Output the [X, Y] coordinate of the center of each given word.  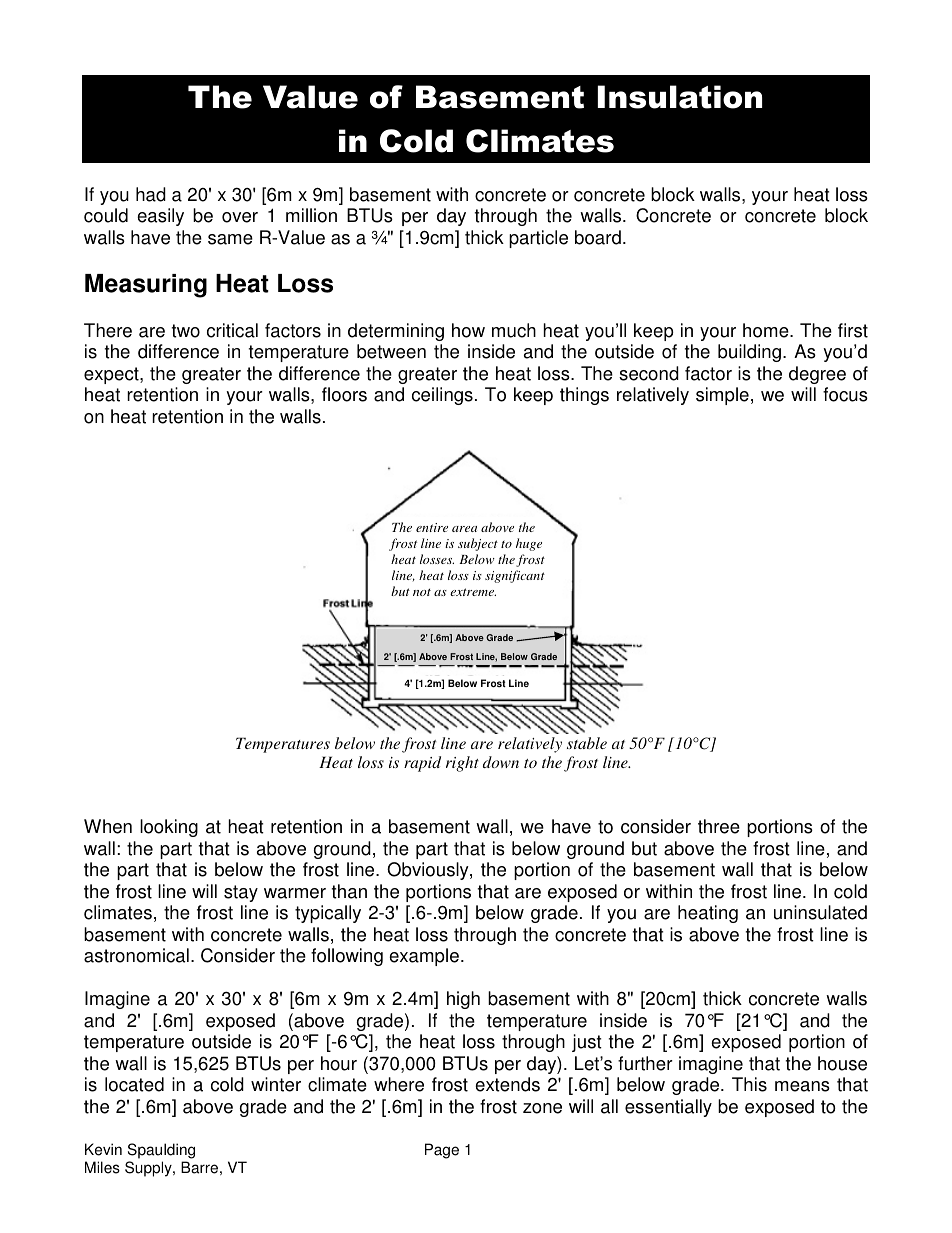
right [462, 764]
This [749, 1084]
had [151, 194]
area [464, 529]
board [598, 237]
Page [442, 1151]
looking [169, 828]
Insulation [680, 97]
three [719, 826]
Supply [149, 1169]
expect [112, 375]
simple [722, 396]
